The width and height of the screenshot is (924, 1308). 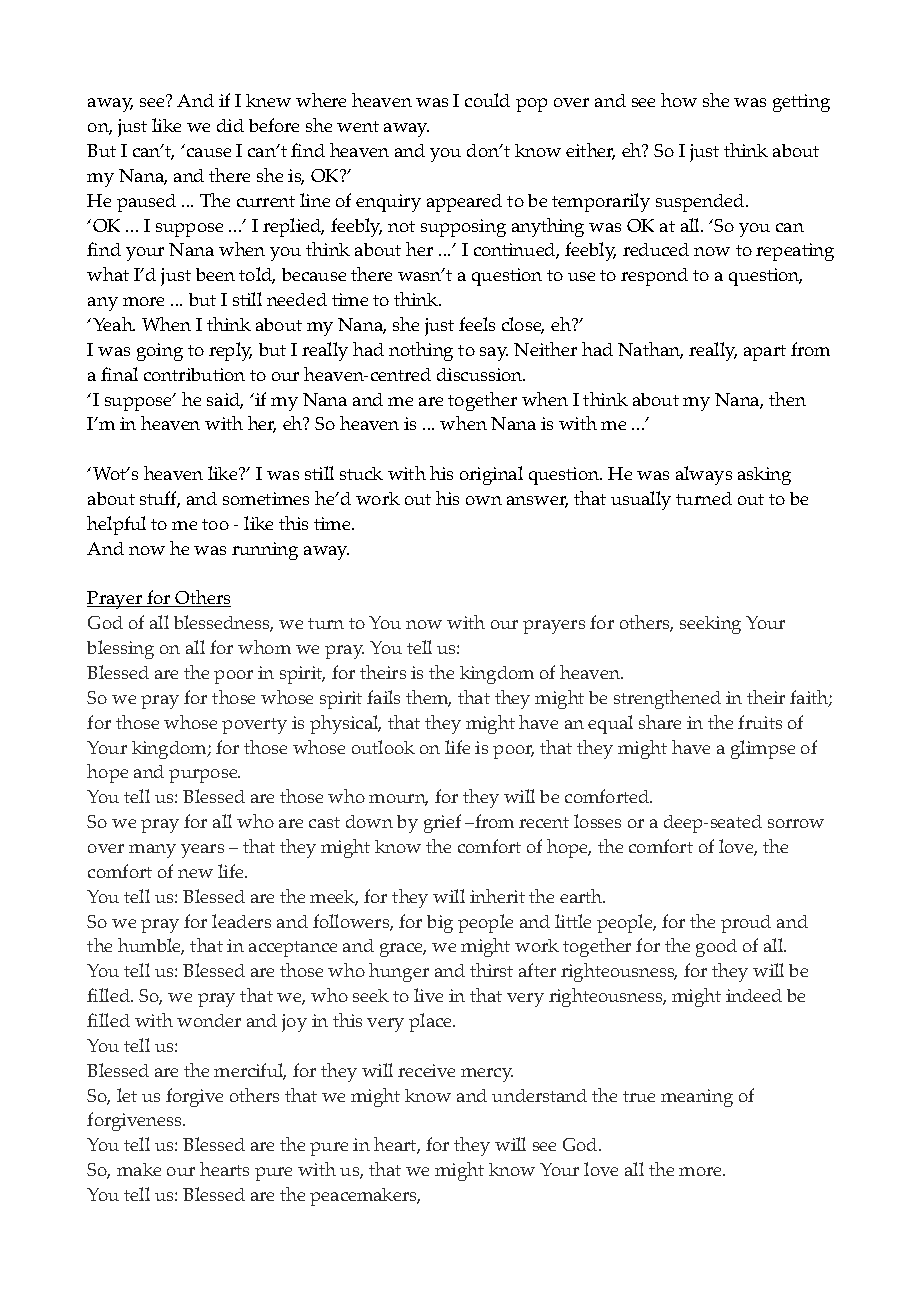 What do you see at coordinates (746, 924) in the screenshot?
I see `proud` at bounding box center [746, 924].
